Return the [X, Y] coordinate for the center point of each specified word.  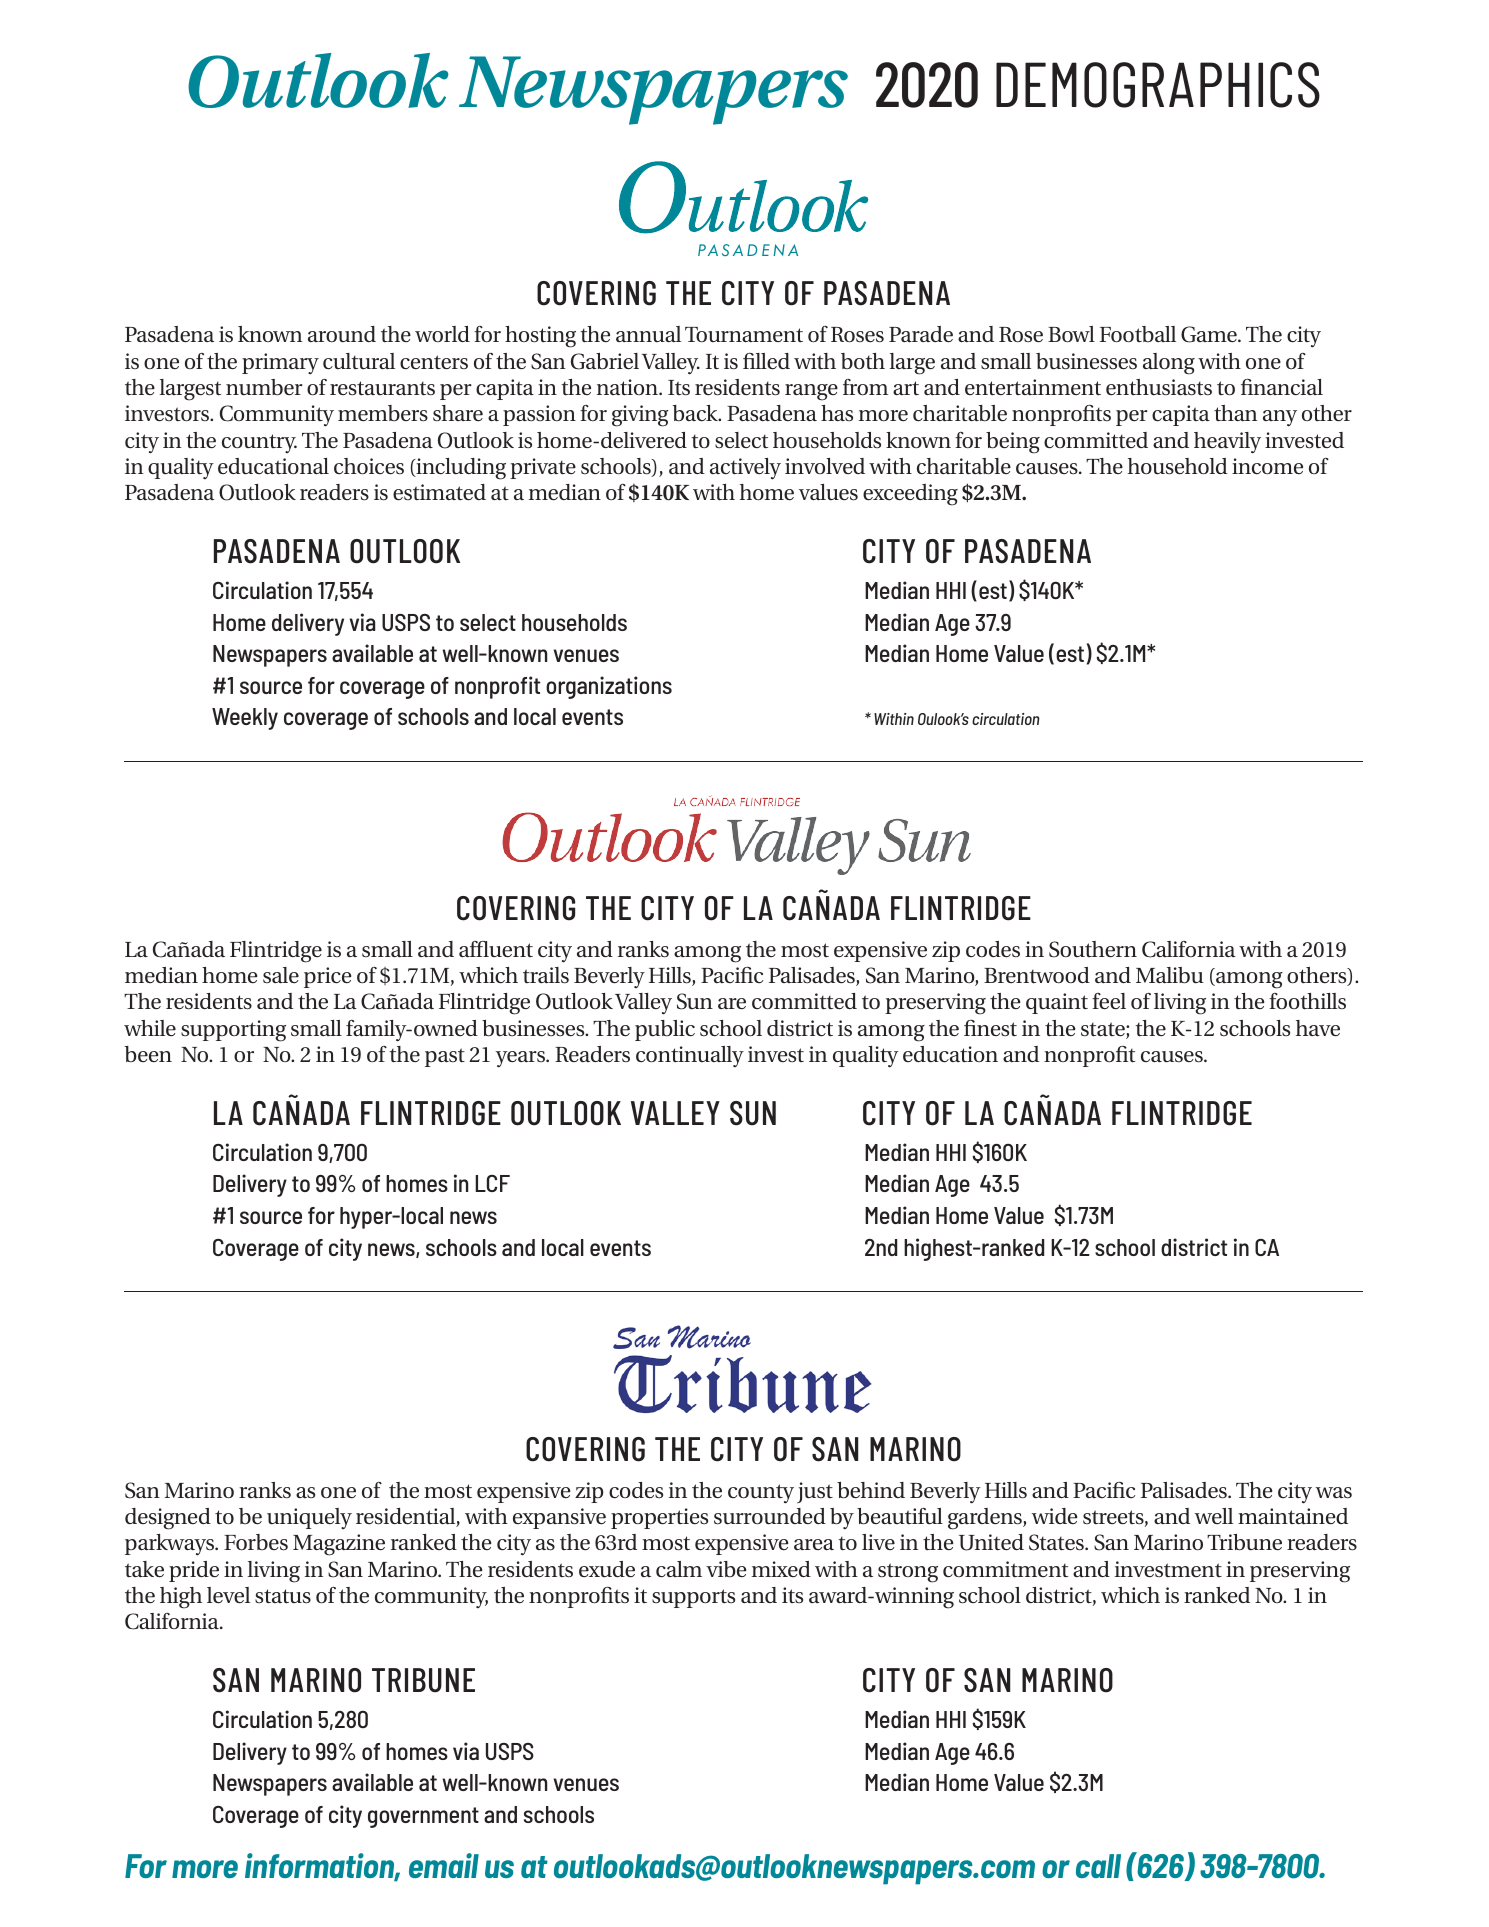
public [665, 1030]
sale [281, 975]
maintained [1293, 1516]
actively [745, 469]
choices [369, 466]
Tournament [744, 334]
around [342, 334]
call [1098, 1866]
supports [693, 1598]
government [423, 1817]
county [761, 1494]
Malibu [1170, 975]
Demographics [1158, 85]
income [1267, 466]
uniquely [309, 1519]
